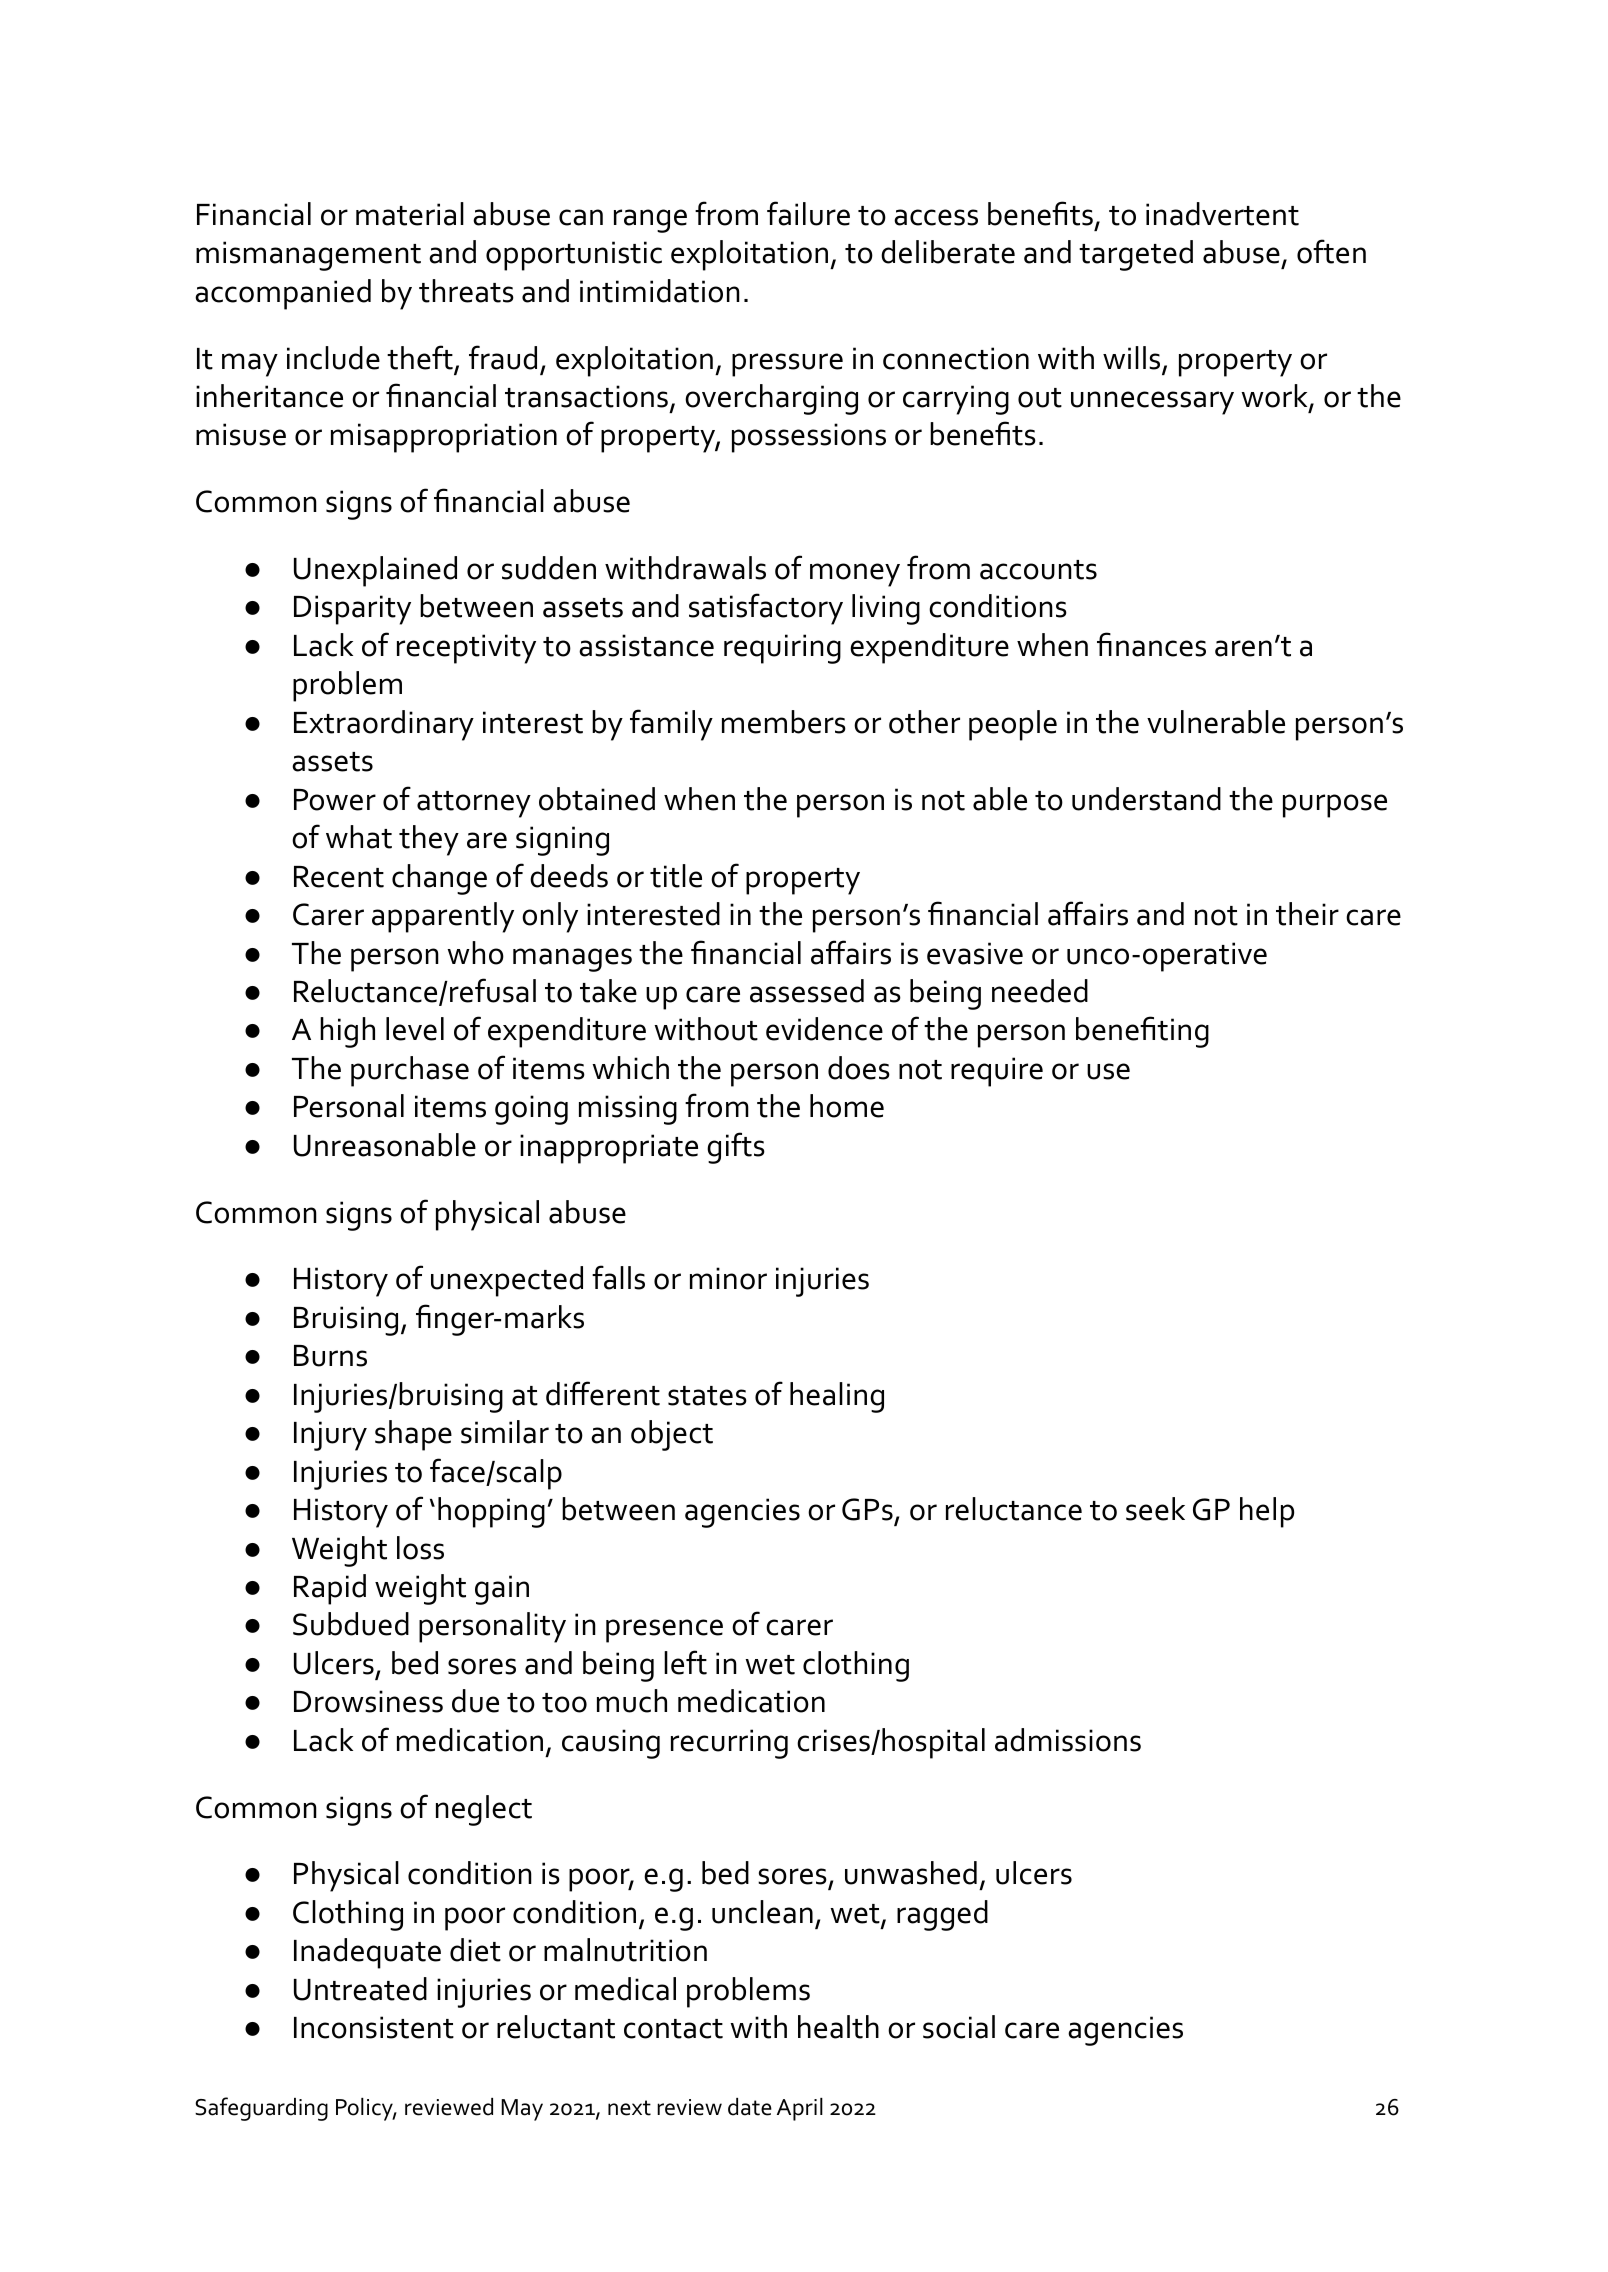 The image size is (1608, 2272). I want to click on mismanagement, so click(308, 256).
